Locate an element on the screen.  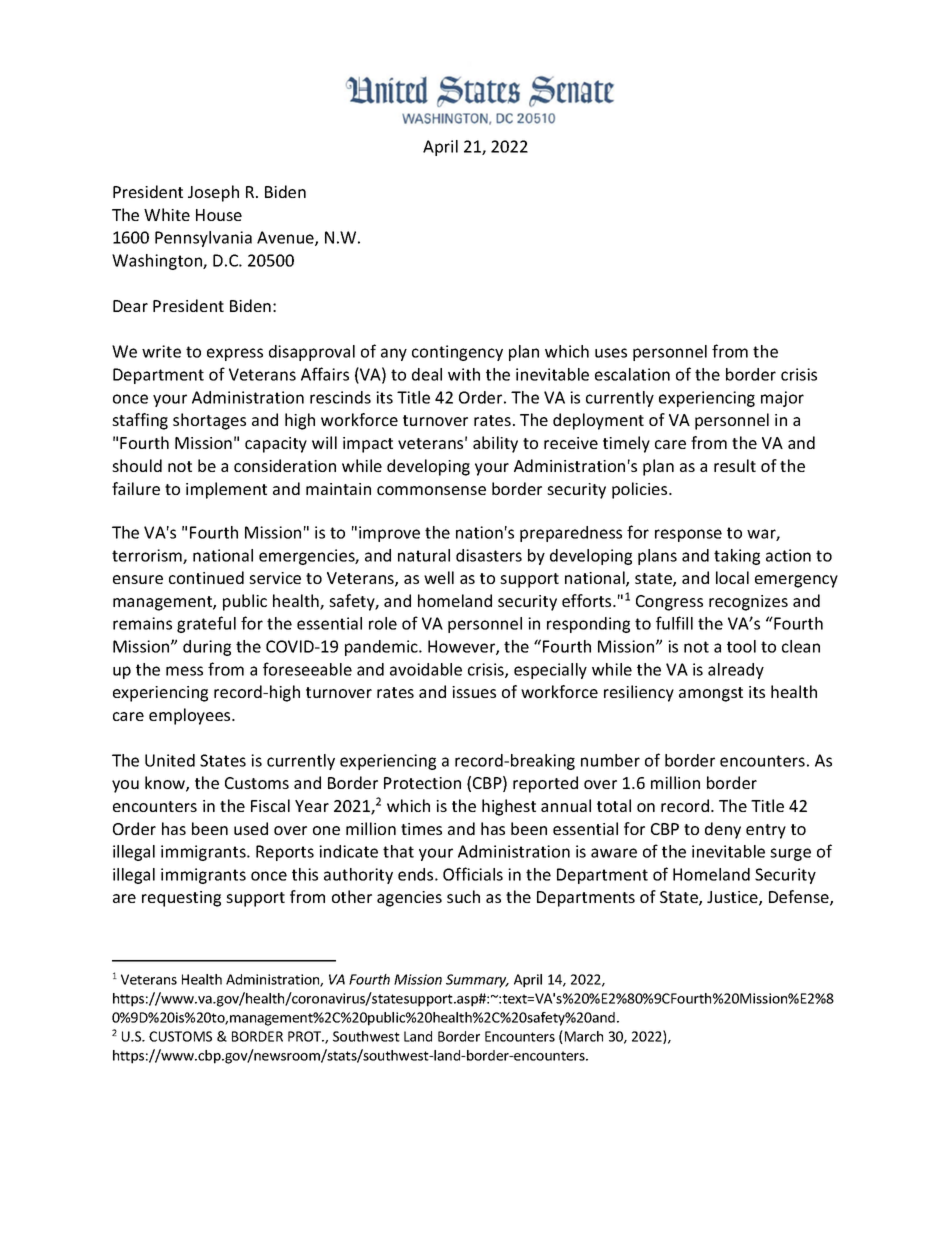
grateful is located at coordinates (206, 624).
